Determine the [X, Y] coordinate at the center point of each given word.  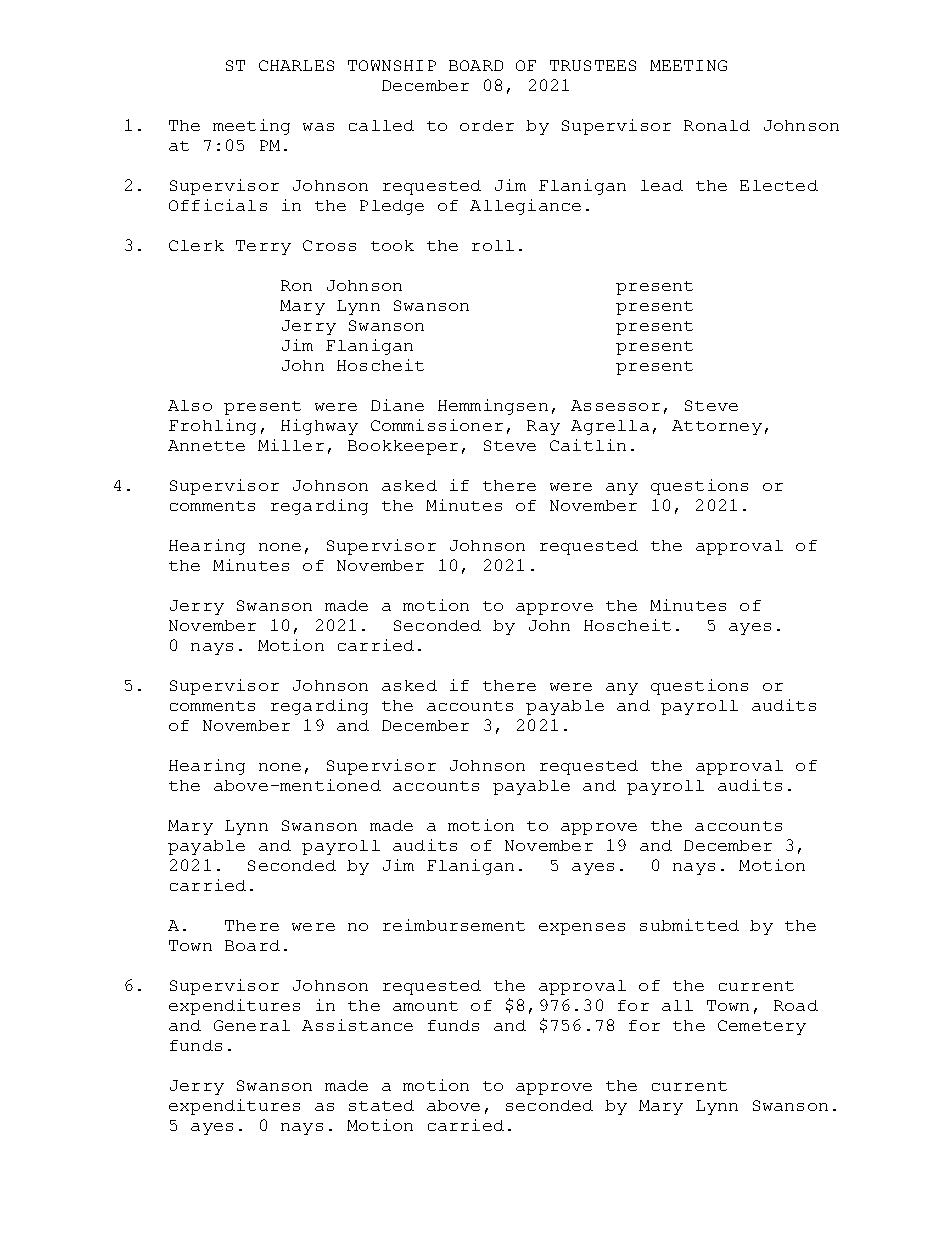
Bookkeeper [403, 447]
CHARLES [296, 65]
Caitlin [588, 445]
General [252, 1025]
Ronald [717, 125]
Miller [291, 445]
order [487, 125]
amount [425, 1006]
